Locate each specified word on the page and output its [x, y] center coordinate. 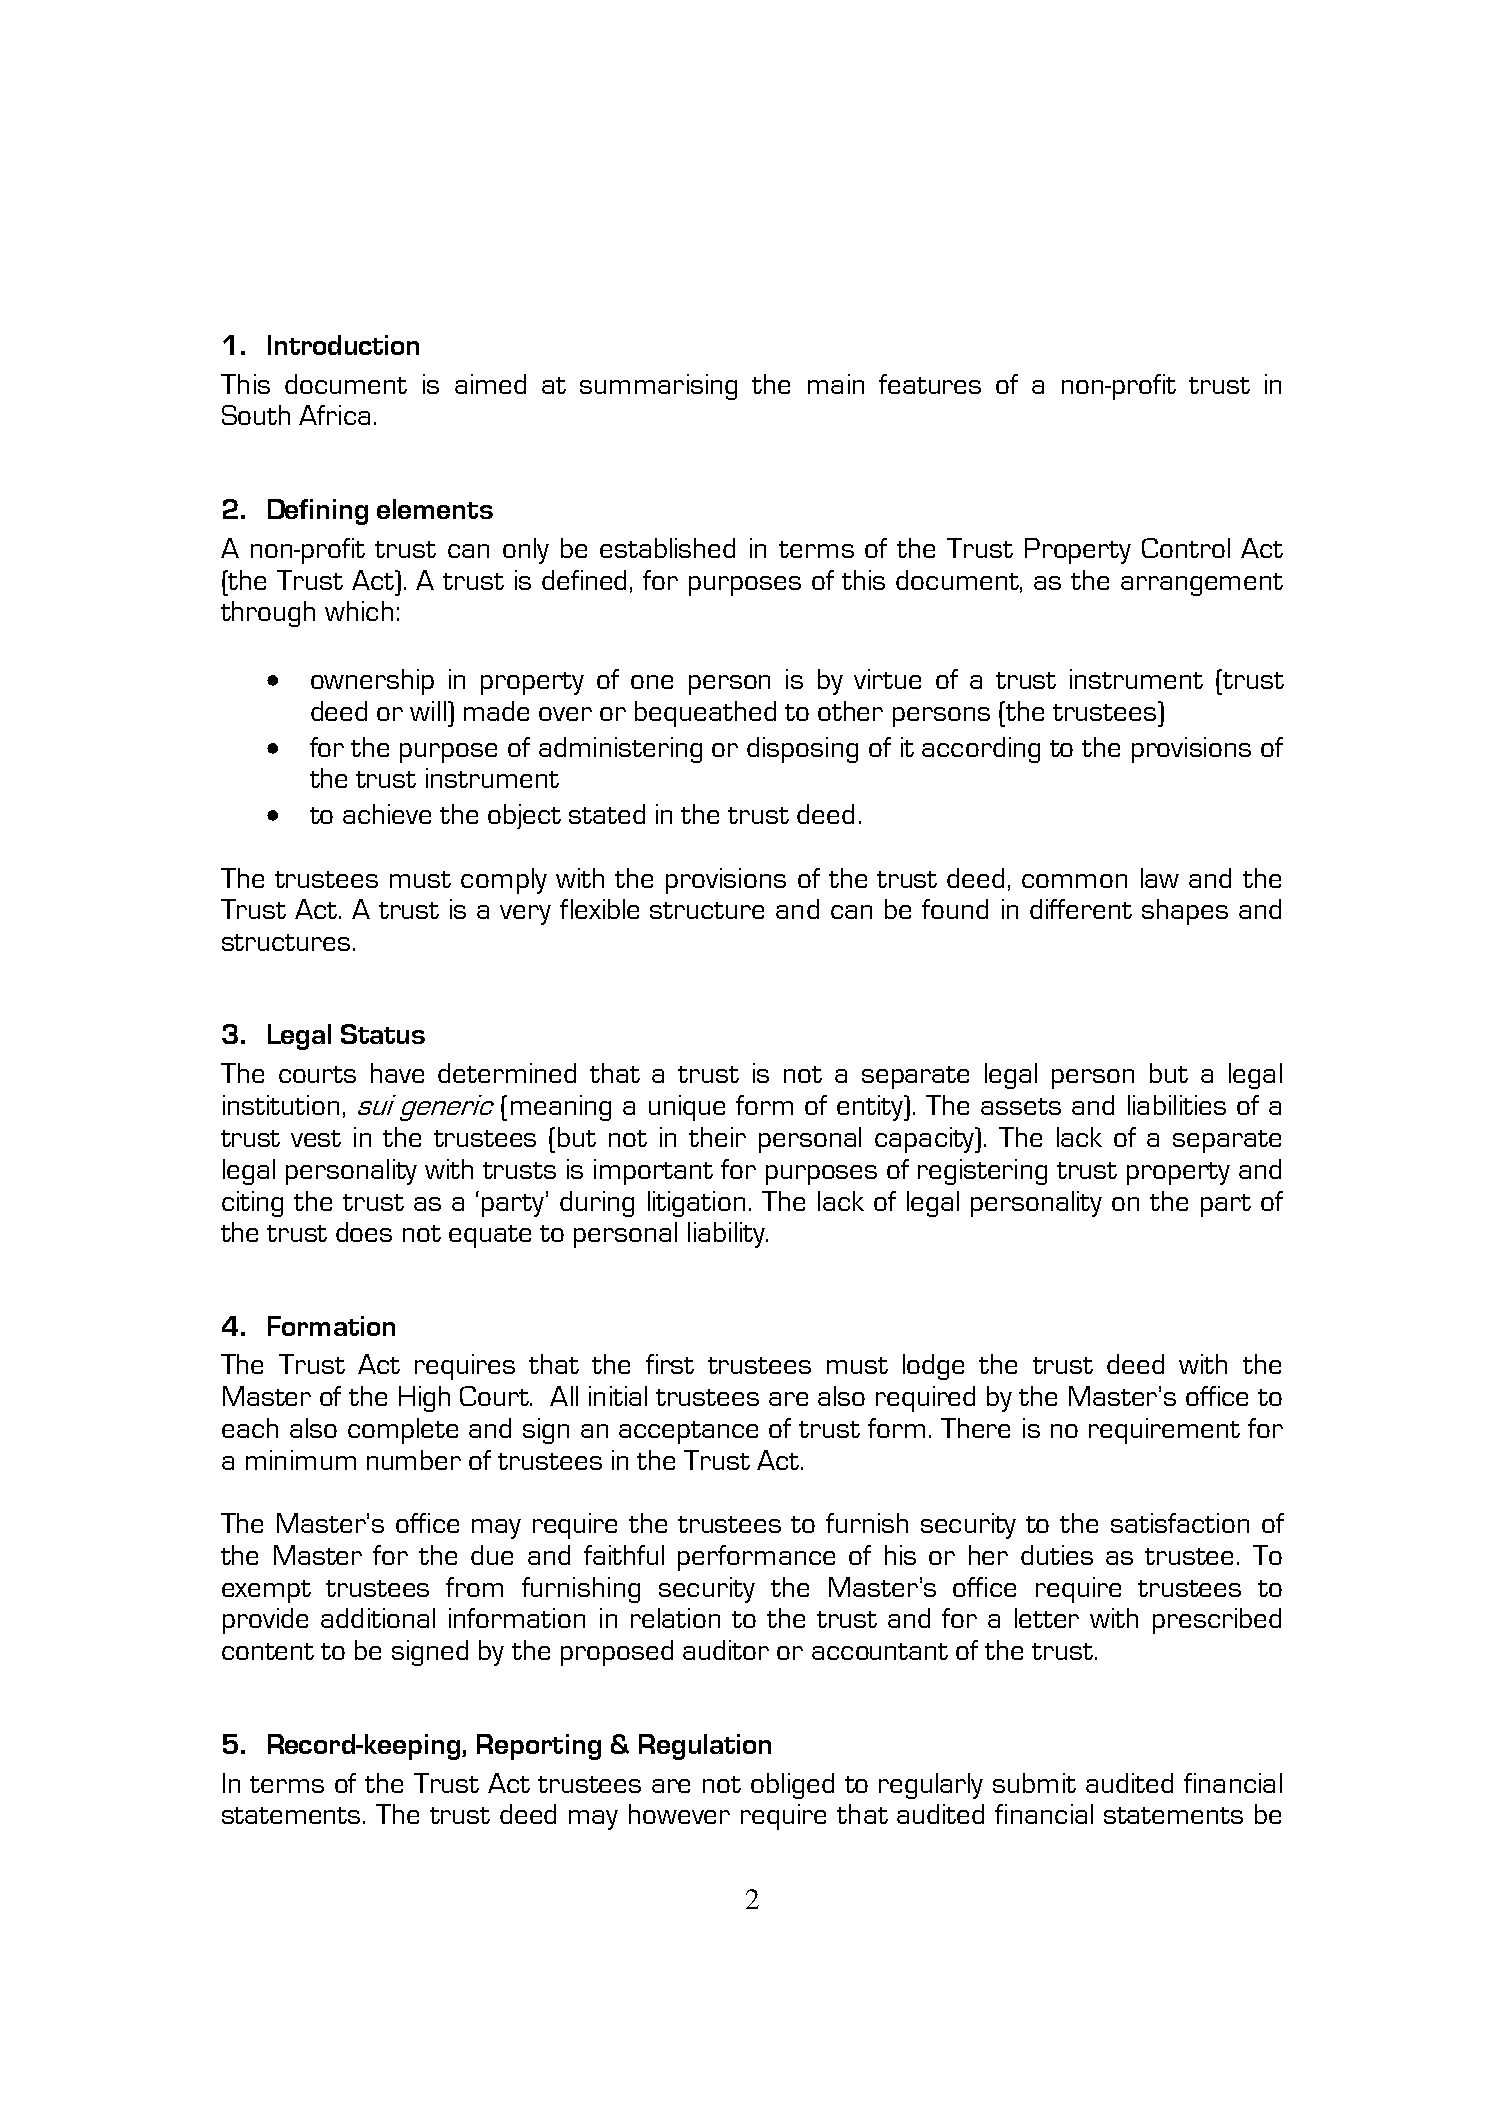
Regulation [705, 1747]
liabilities [1177, 1105]
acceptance [688, 1432]
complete [403, 1431]
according [981, 750]
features [930, 384]
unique [687, 1108]
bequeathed [705, 714]
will [428, 711]
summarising [658, 387]
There [975, 1428]
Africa [334, 415]
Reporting [539, 1747]
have [397, 1073]
